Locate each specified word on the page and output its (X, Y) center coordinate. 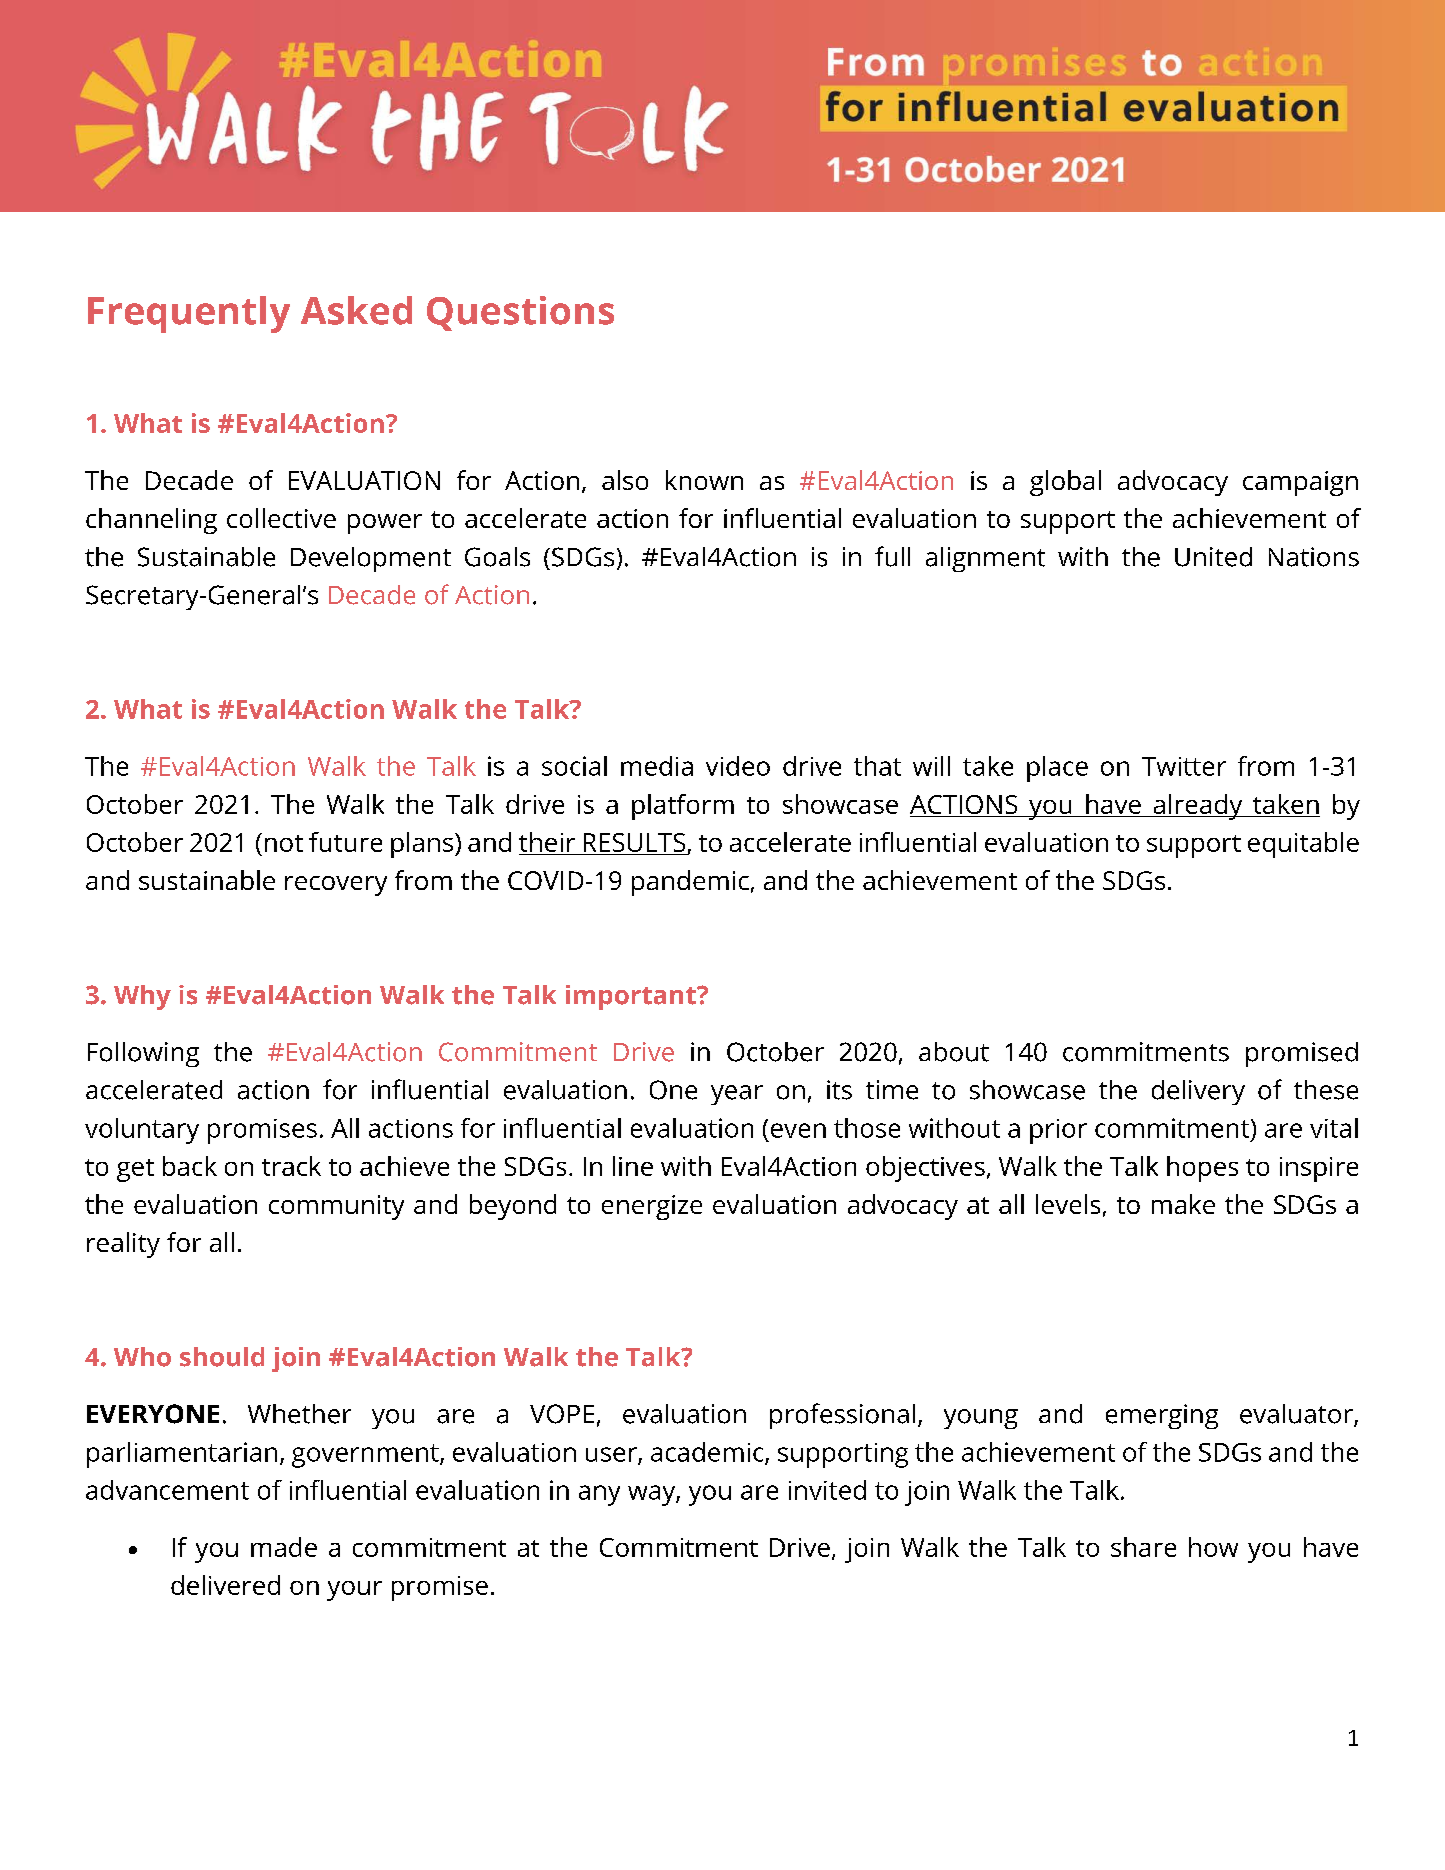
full (892, 556)
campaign (1300, 483)
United (1213, 557)
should (222, 1357)
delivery (1198, 1092)
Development (371, 559)
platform (683, 807)
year (737, 1095)
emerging (1162, 1416)
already (1198, 807)
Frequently (189, 314)
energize (652, 1207)
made (284, 1547)
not (284, 843)
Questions (520, 313)
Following (143, 1054)
